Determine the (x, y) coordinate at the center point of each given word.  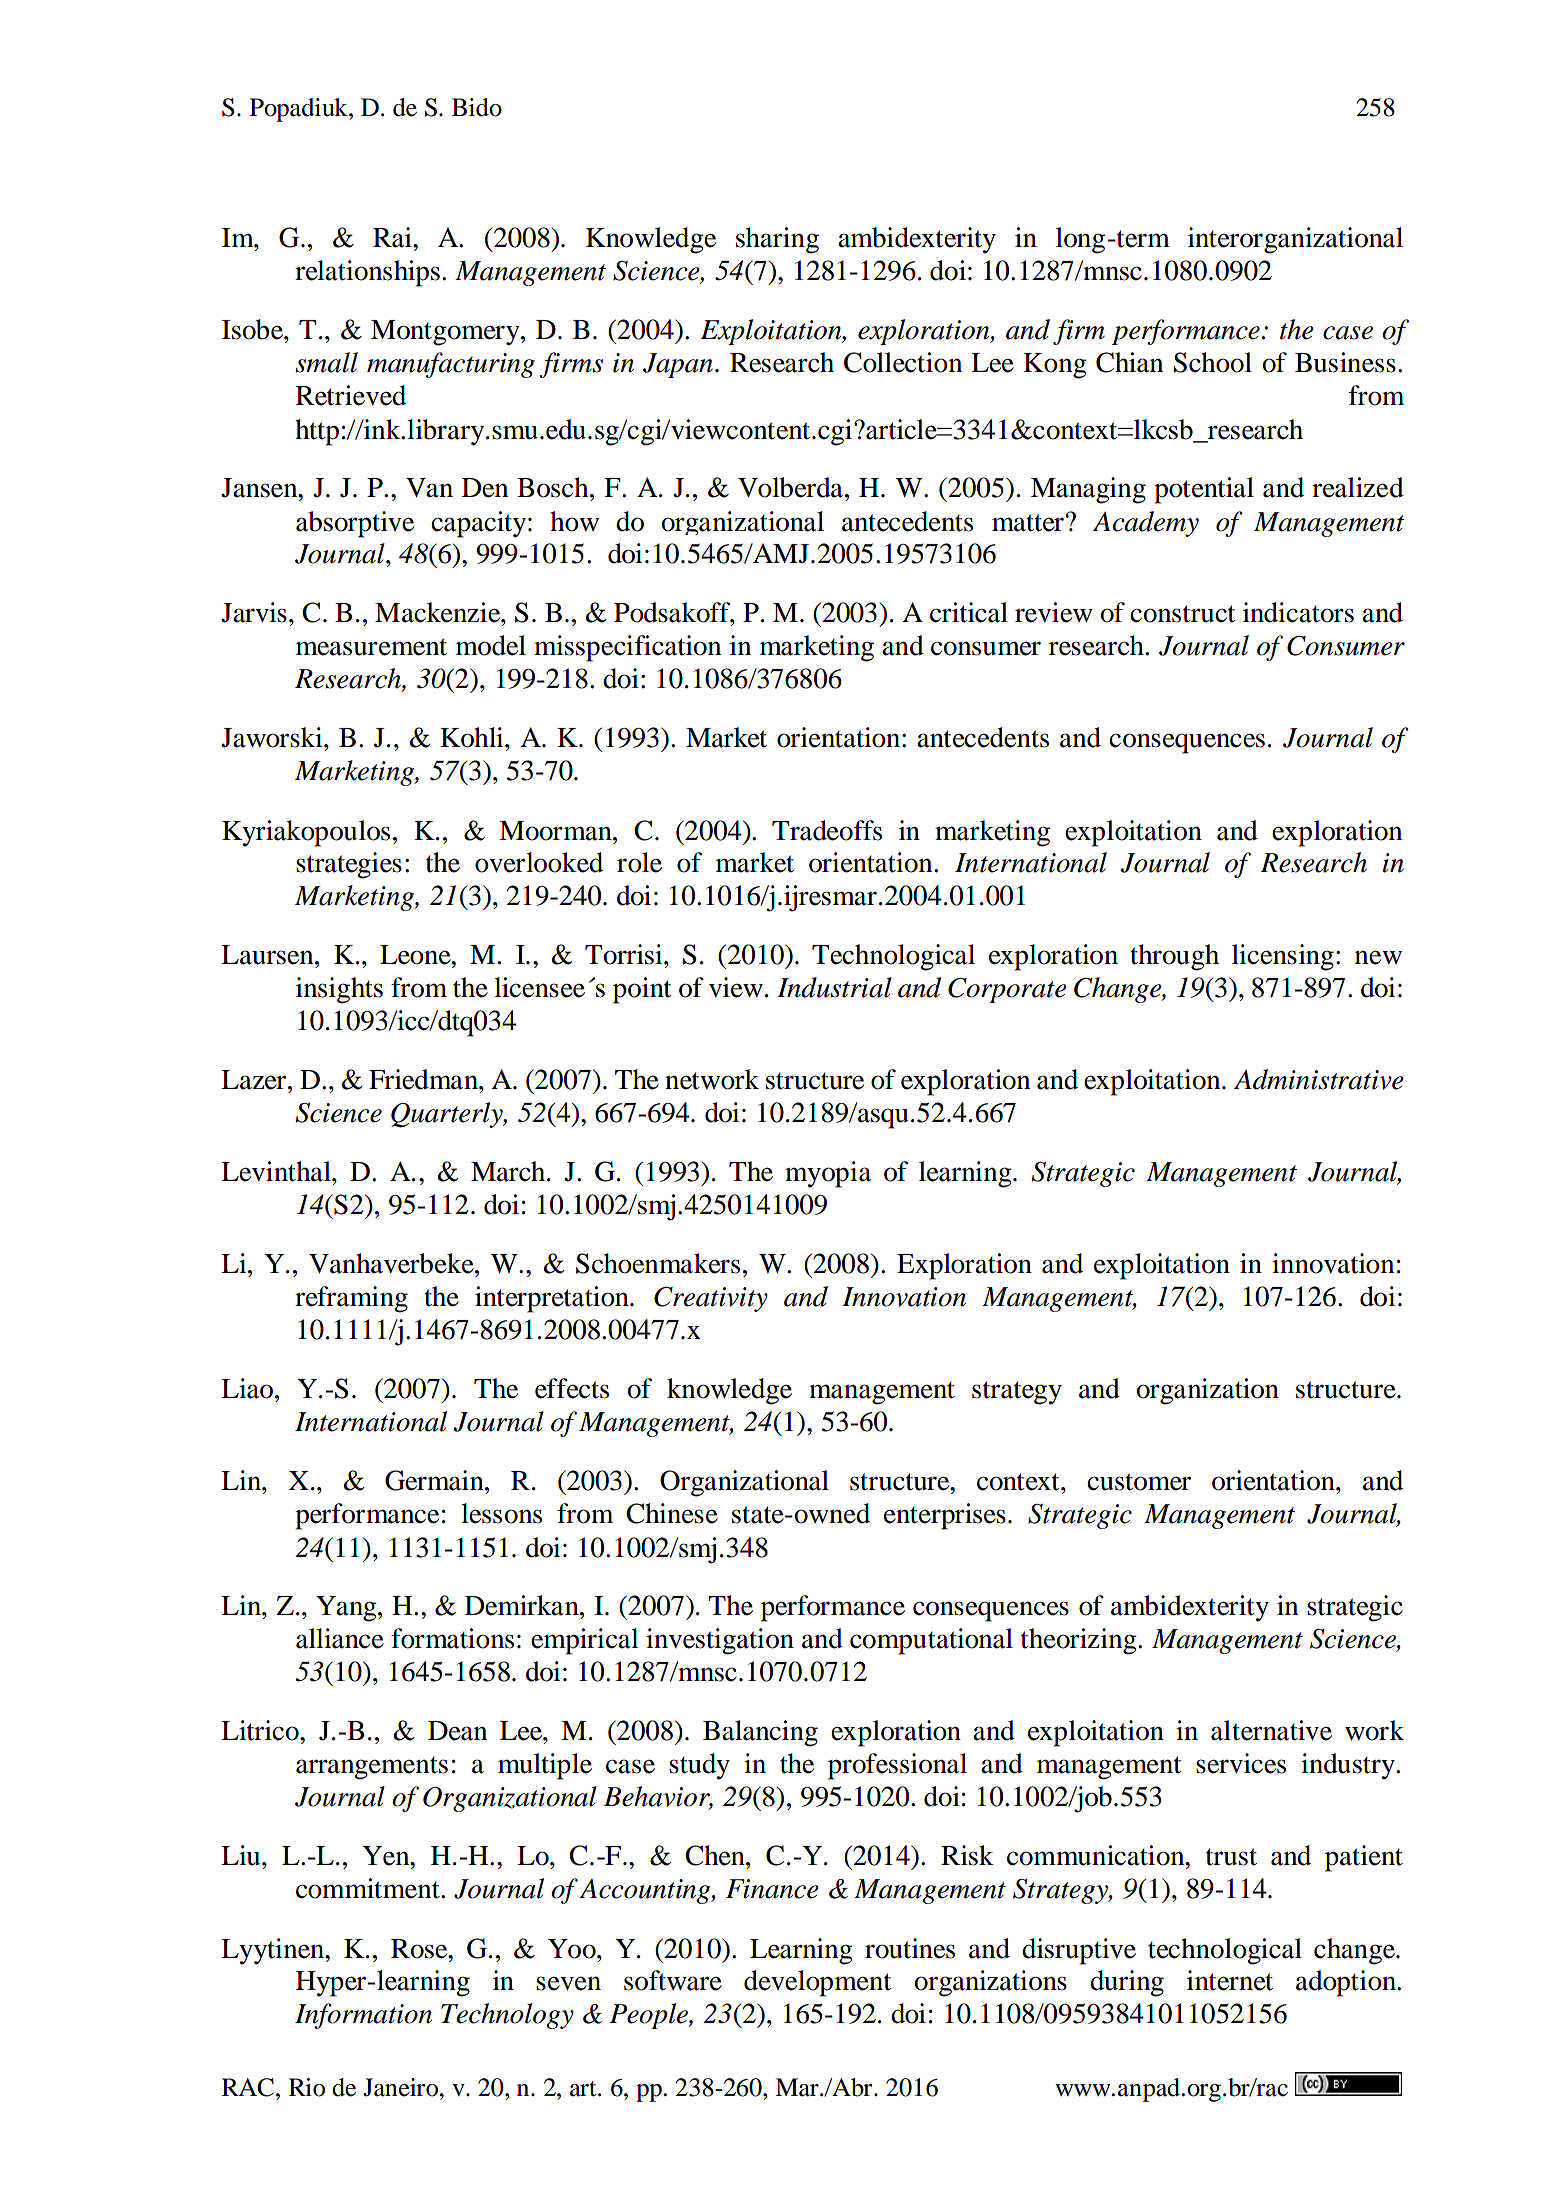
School (1212, 362)
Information (363, 2016)
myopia (828, 1174)
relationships (367, 273)
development (818, 1983)
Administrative (1319, 1079)
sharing (777, 240)
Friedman (424, 1079)
